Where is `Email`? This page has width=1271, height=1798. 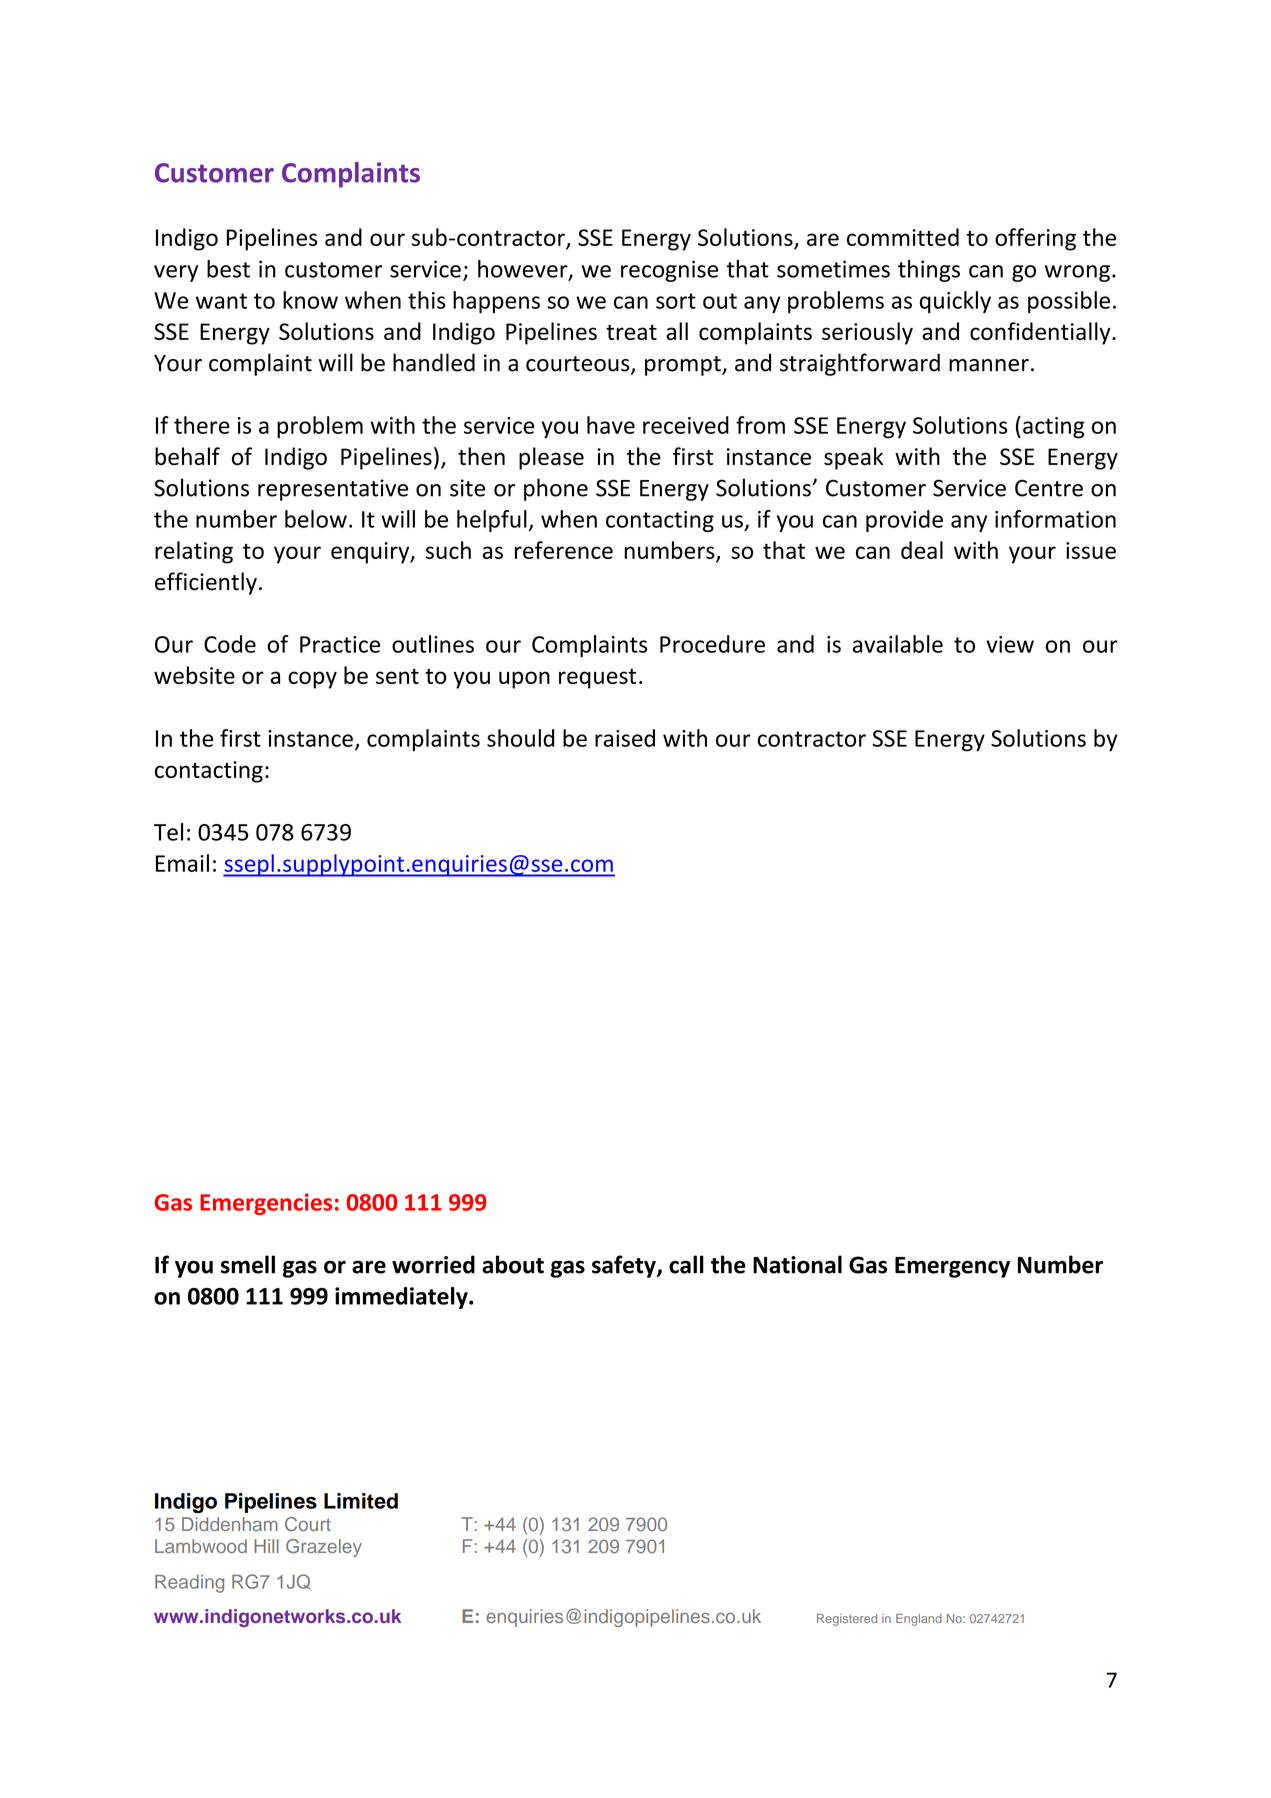 Email is located at coordinates (182, 863).
